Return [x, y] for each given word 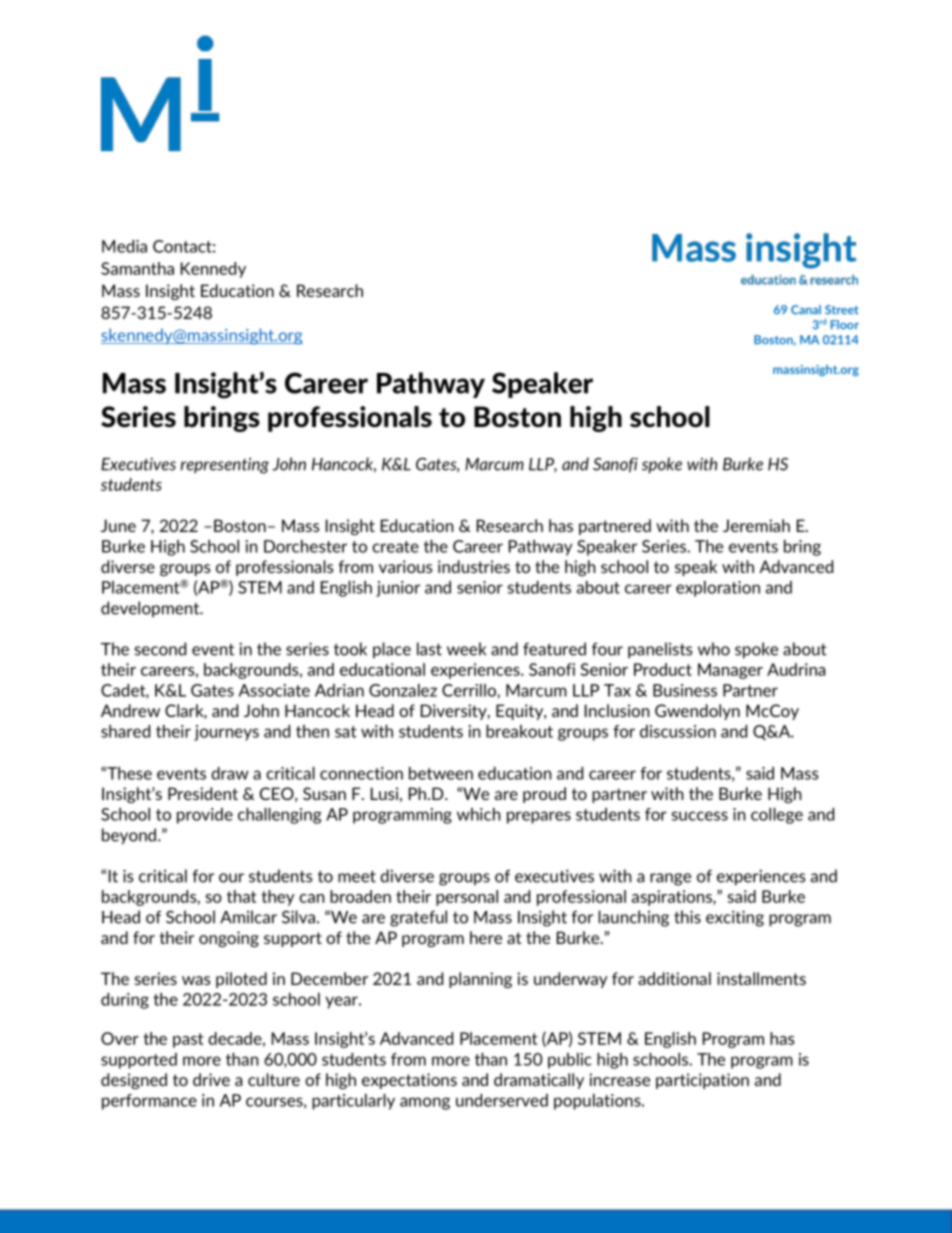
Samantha [137, 268]
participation [702, 1081]
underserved [502, 1100]
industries [474, 566]
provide [205, 816]
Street [842, 310]
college [777, 816]
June [118, 525]
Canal [806, 310]
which [479, 814]
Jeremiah [756, 525]
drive [211, 1079]
